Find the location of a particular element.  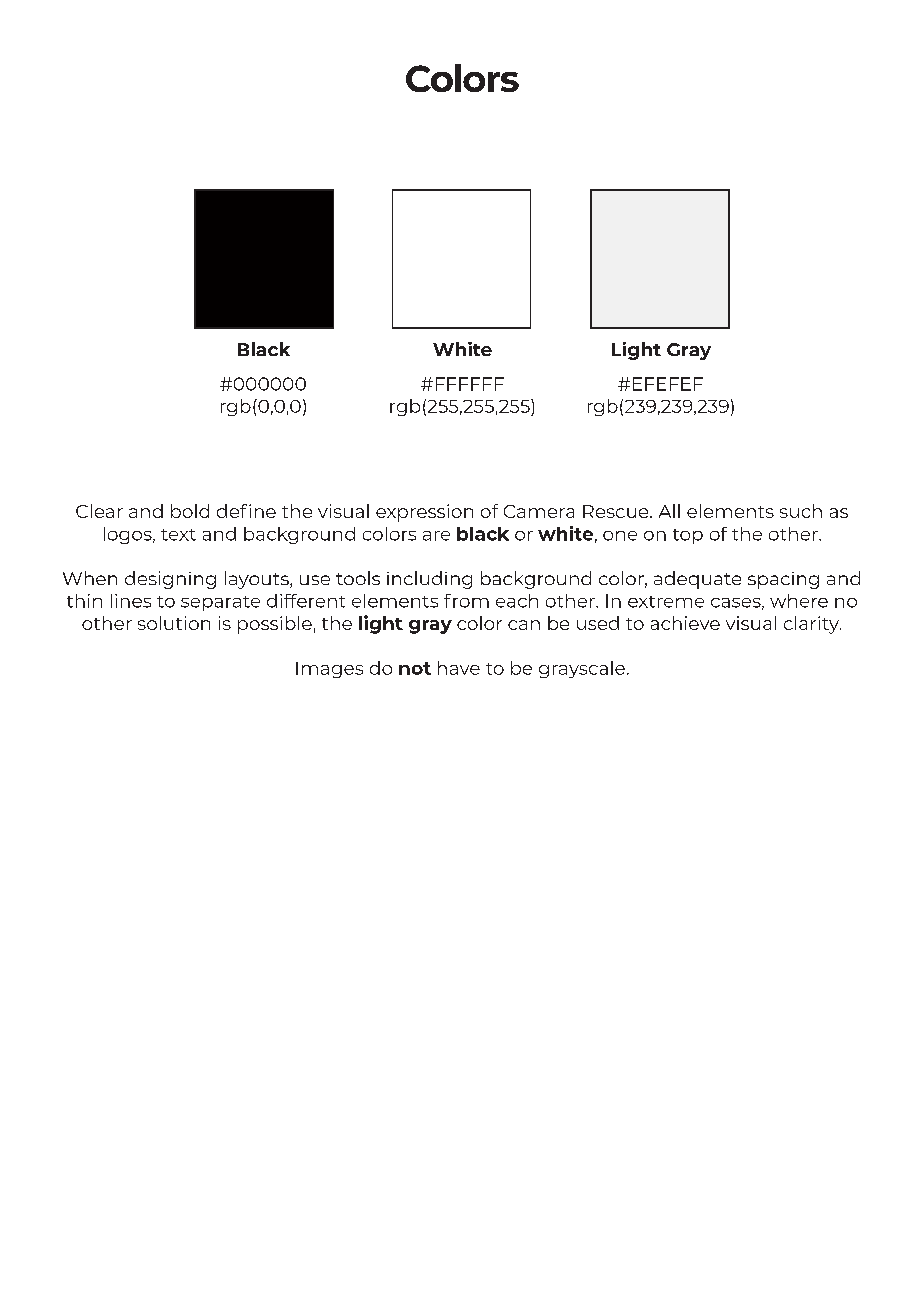

top is located at coordinates (688, 536).
